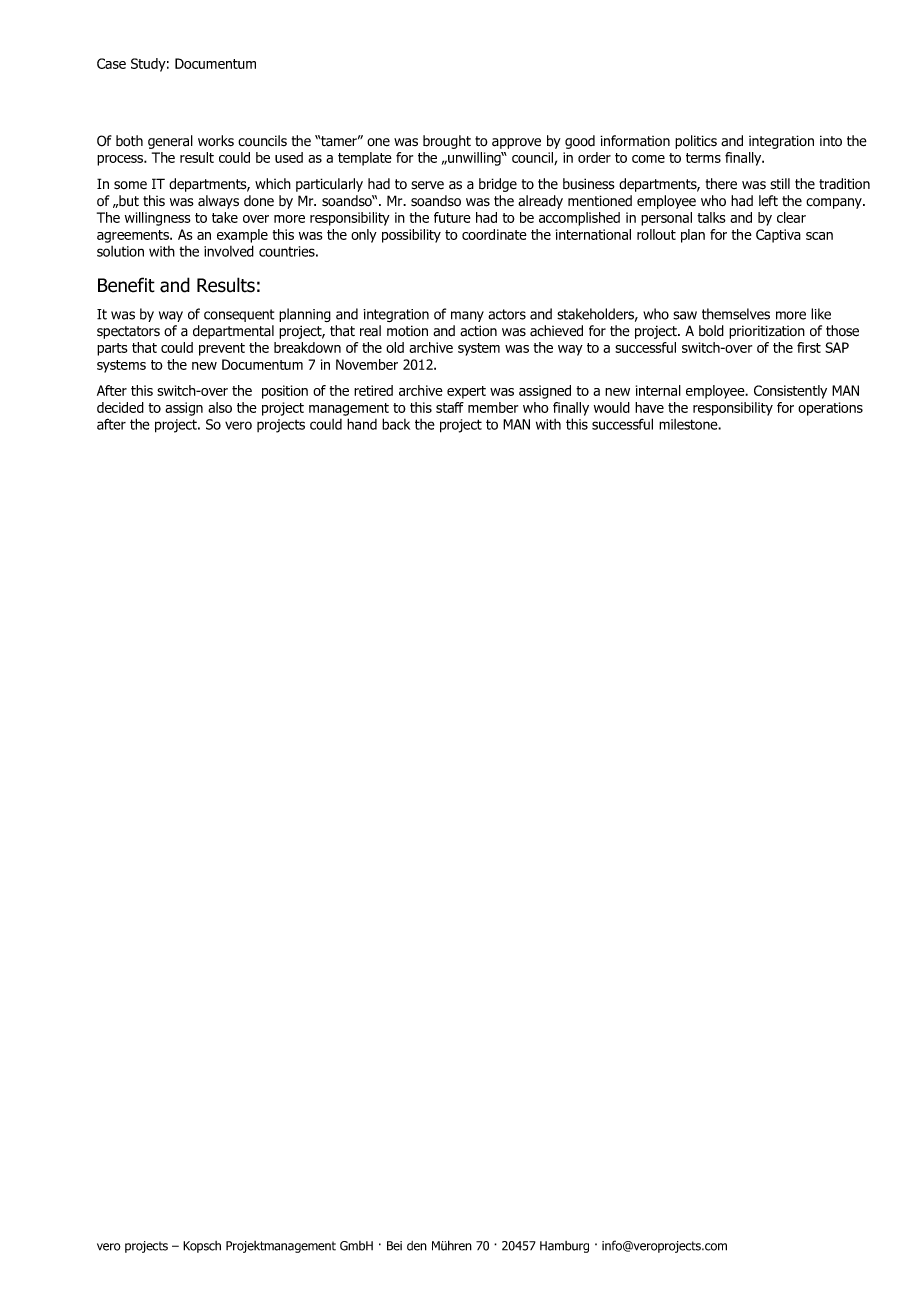 The height and width of the page is (1308, 924). What do you see at coordinates (564, 1247) in the page?
I see `Hamburg` at bounding box center [564, 1247].
